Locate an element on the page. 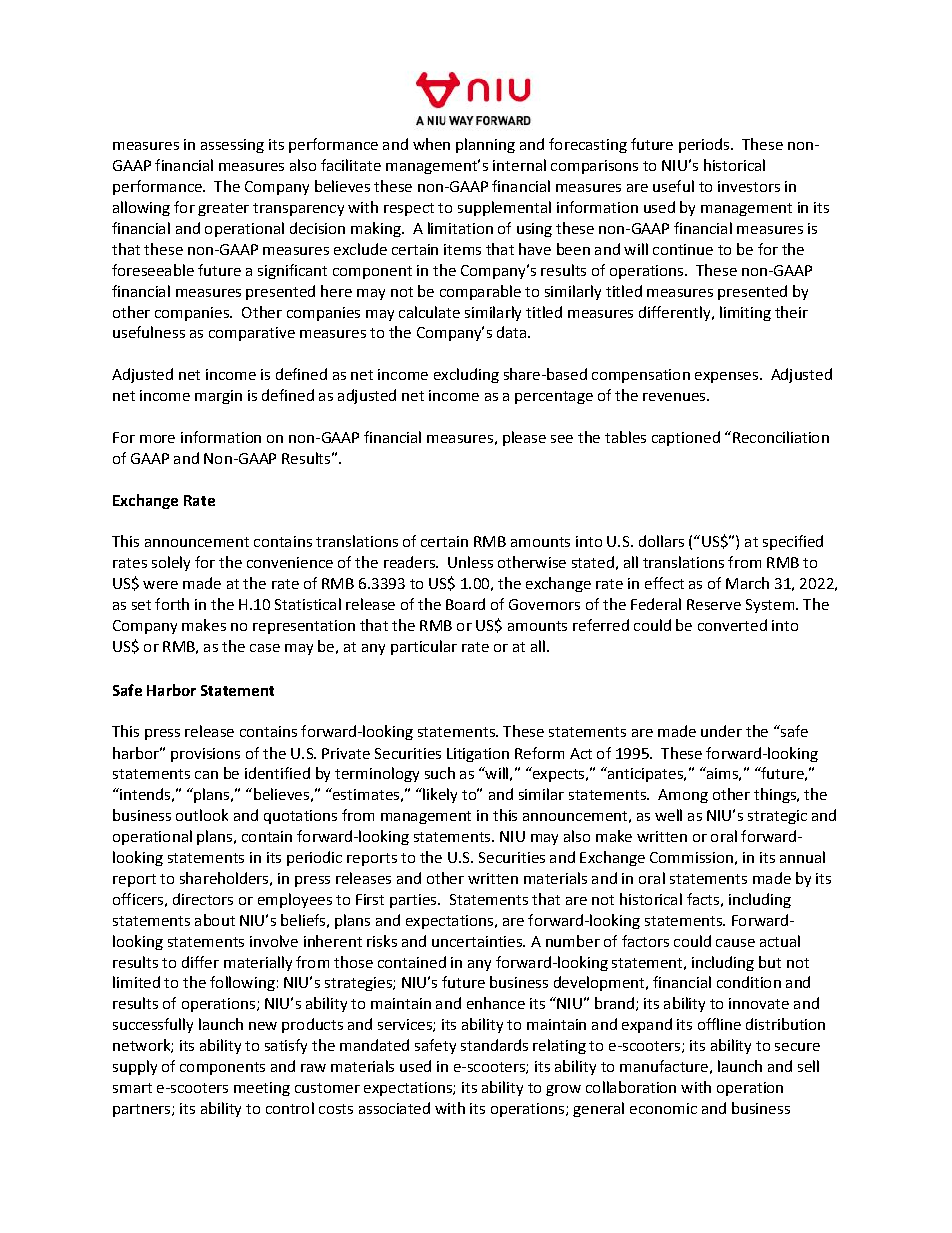 This document has width=952, height=1233. investors is located at coordinates (749, 186).
